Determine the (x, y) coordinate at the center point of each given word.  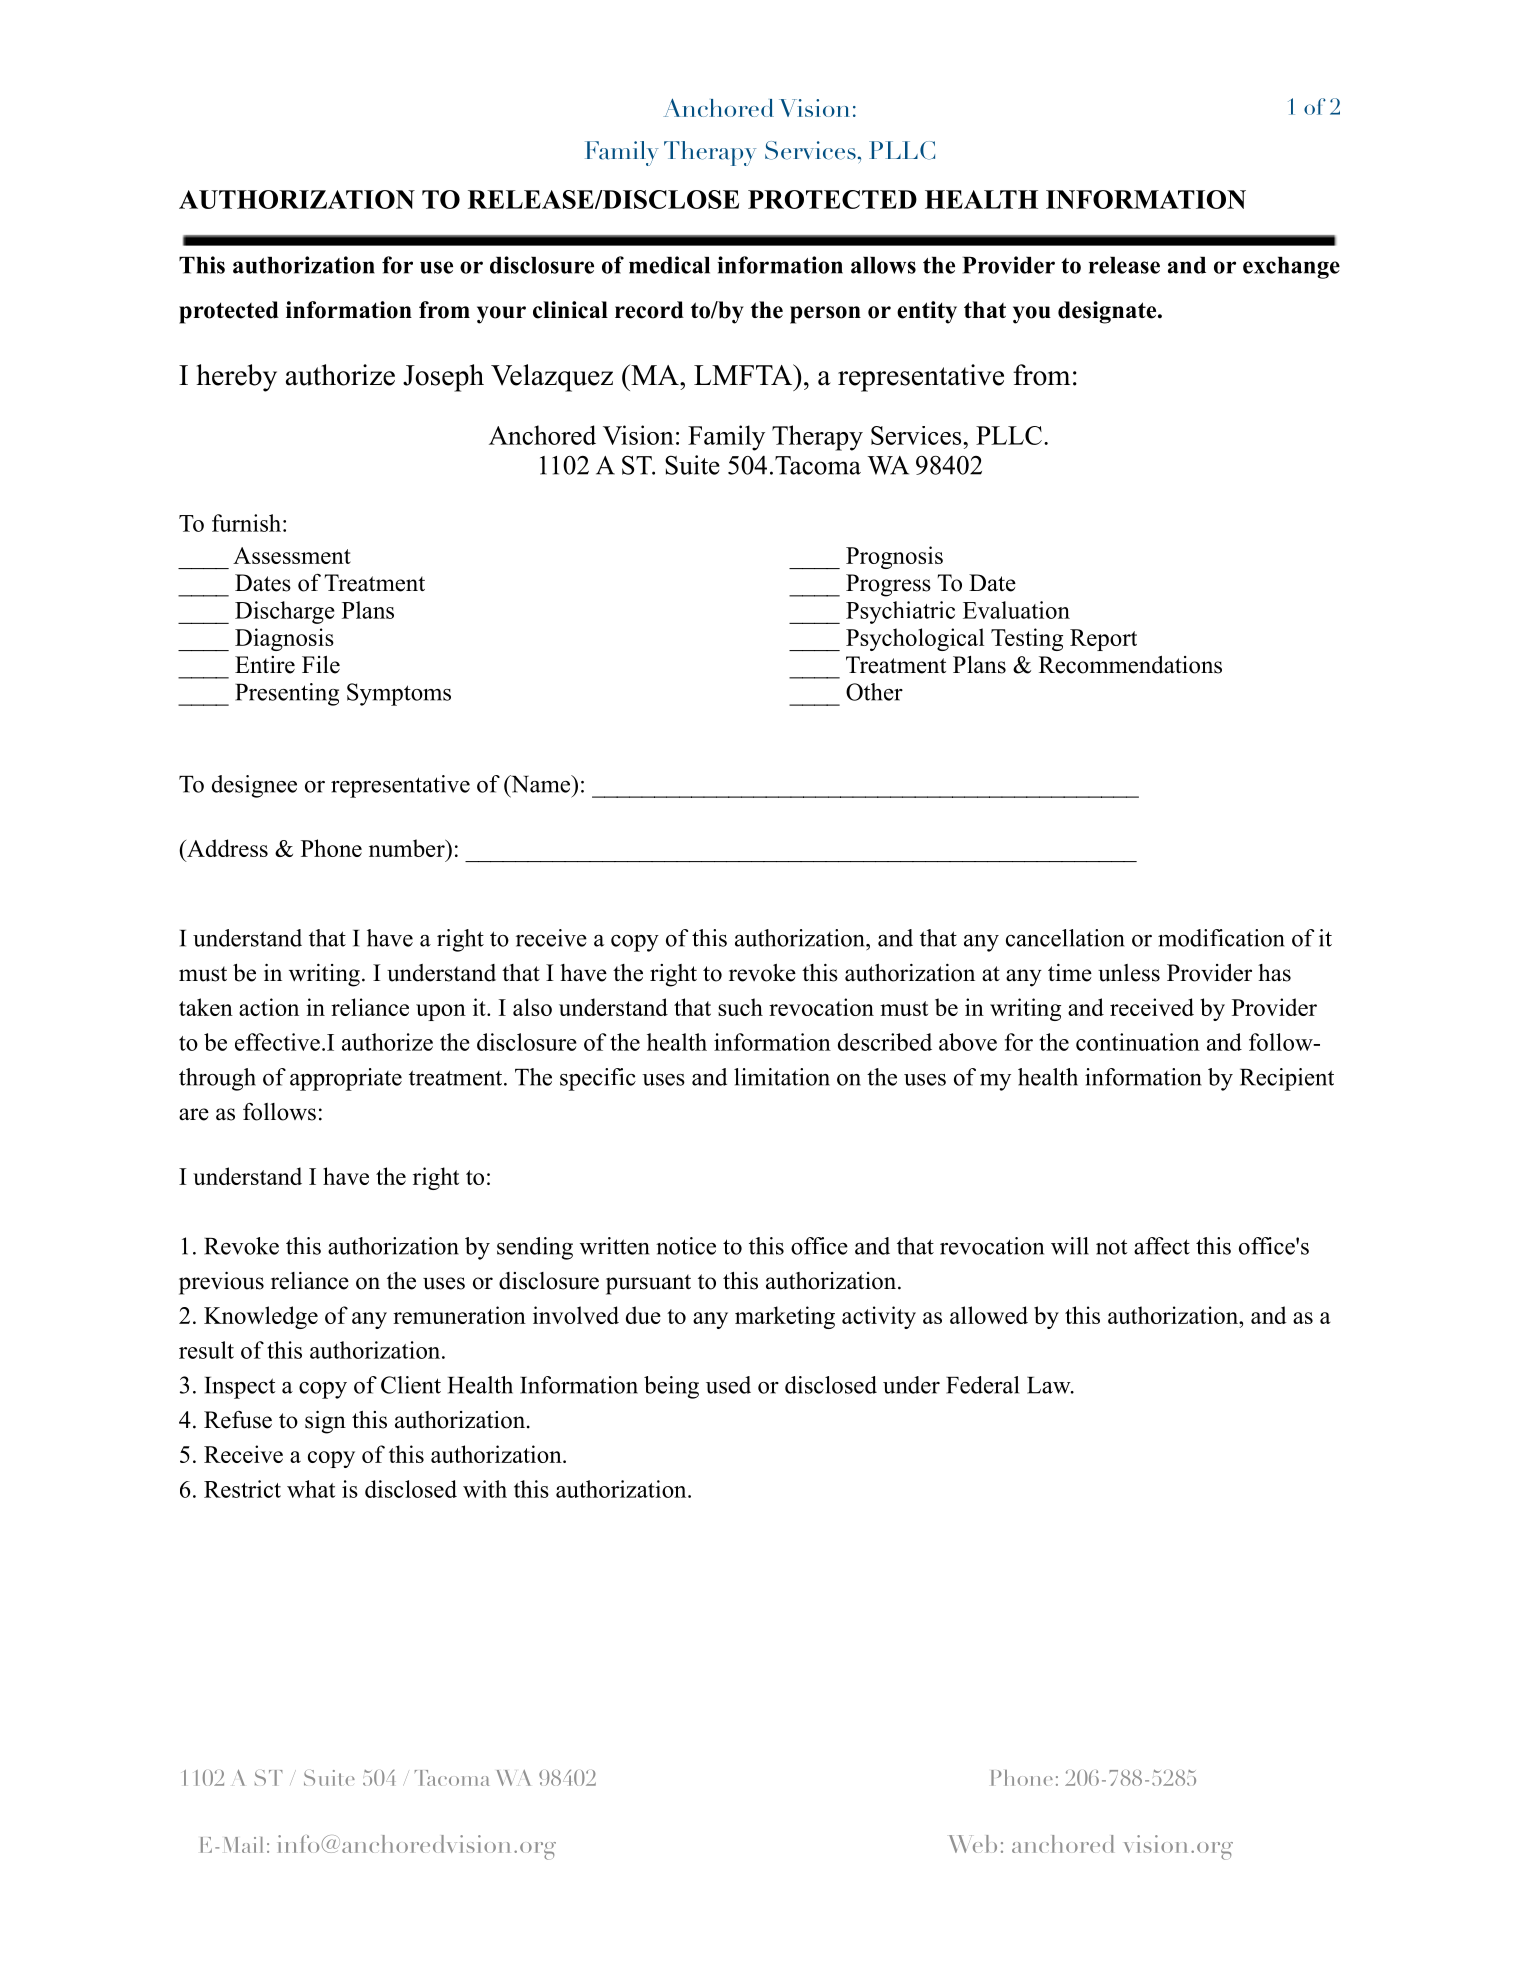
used (728, 1385)
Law (1050, 1385)
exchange (1291, 268)
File (321, 665)
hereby (236, 378)
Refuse (238, 1420)
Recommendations (1130, 665)
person (825, 315)
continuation (1138, 1042)
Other (874, 692)
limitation (782, 1077)
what (311, 1489)
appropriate (346, 1079)
